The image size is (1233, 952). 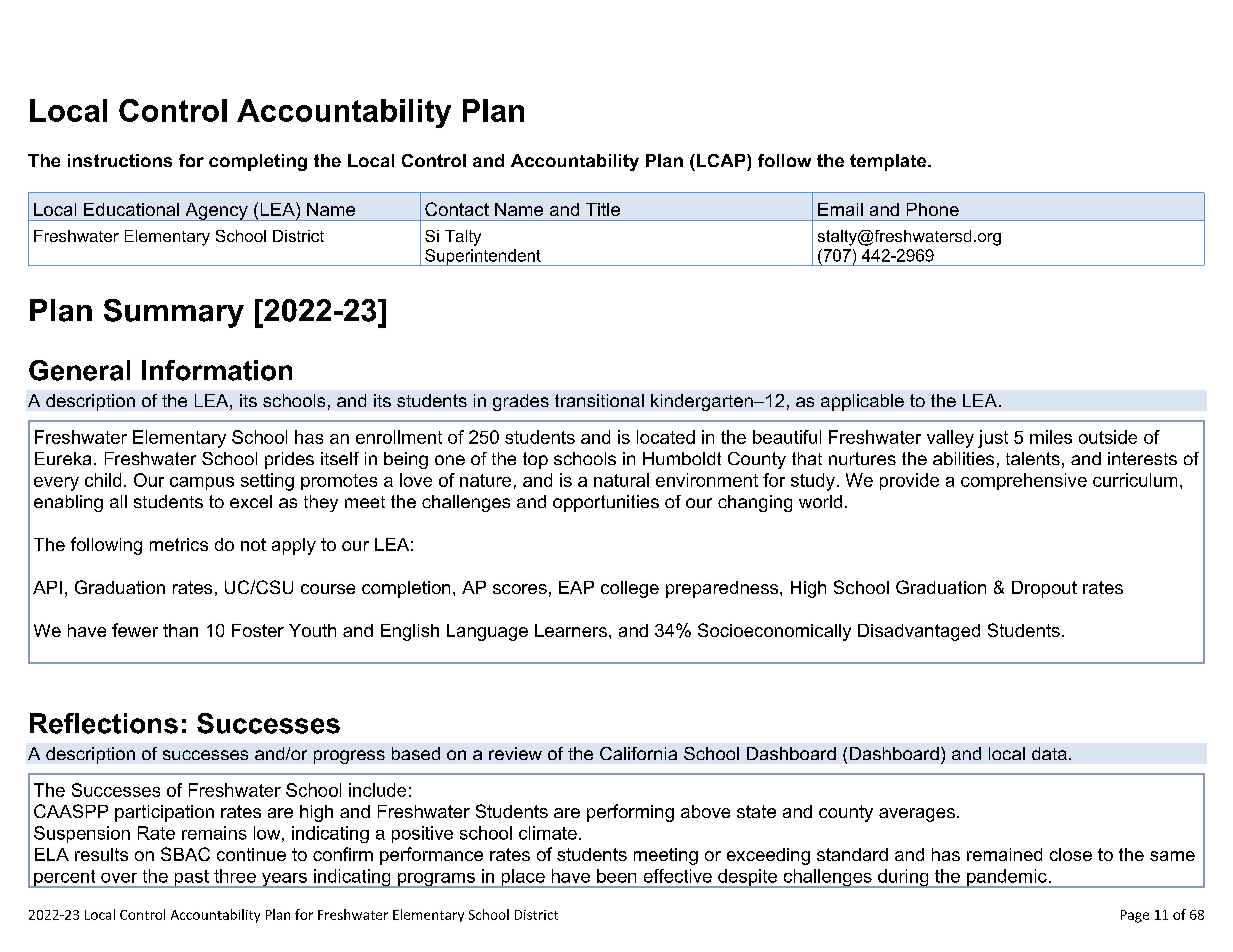 What do you see at coordinates (606, 503) in the page?
I see `opportunities` at bounding box center [606, 503].
